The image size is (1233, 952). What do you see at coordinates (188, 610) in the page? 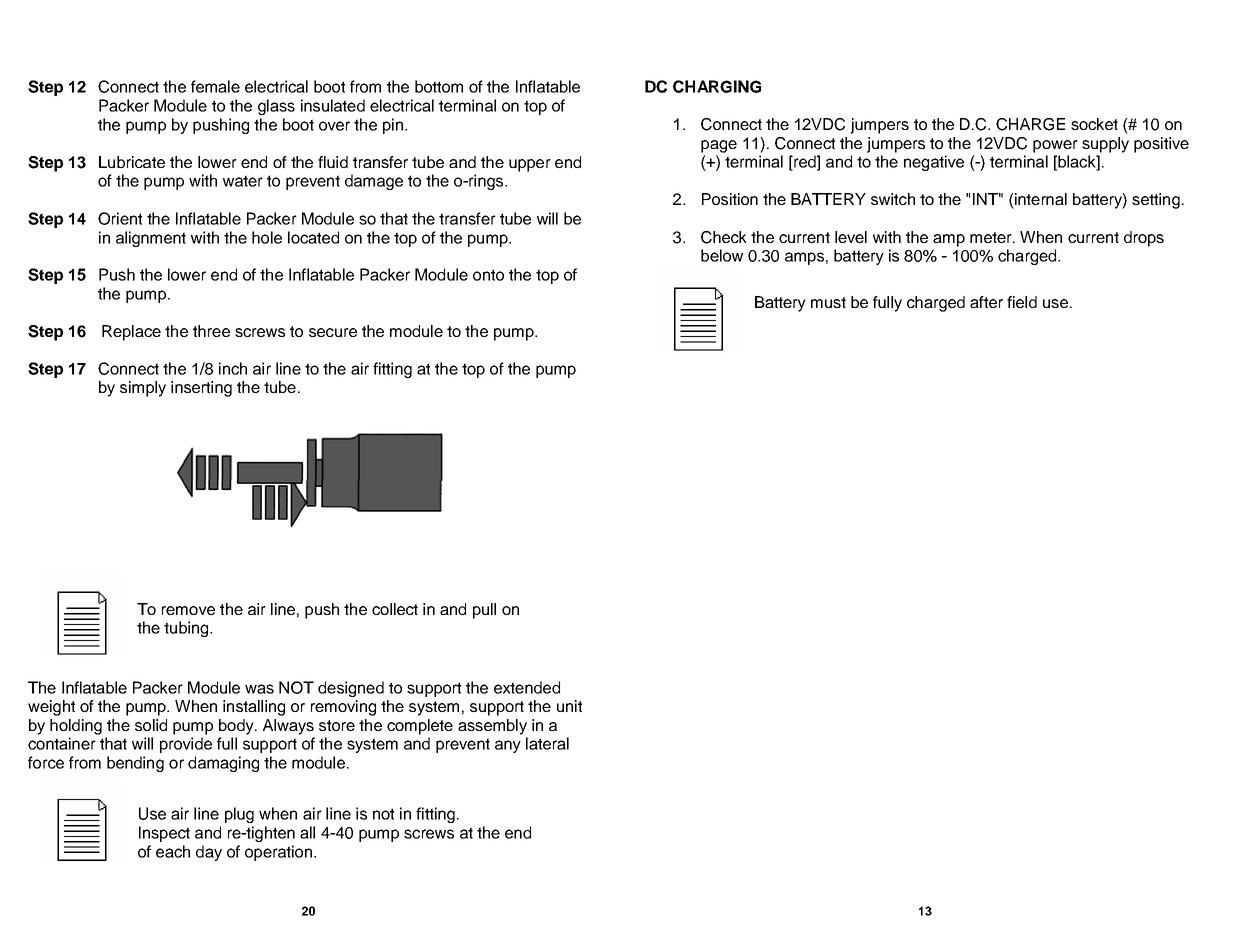
I see `remove` at bounding box center [188, 610].
